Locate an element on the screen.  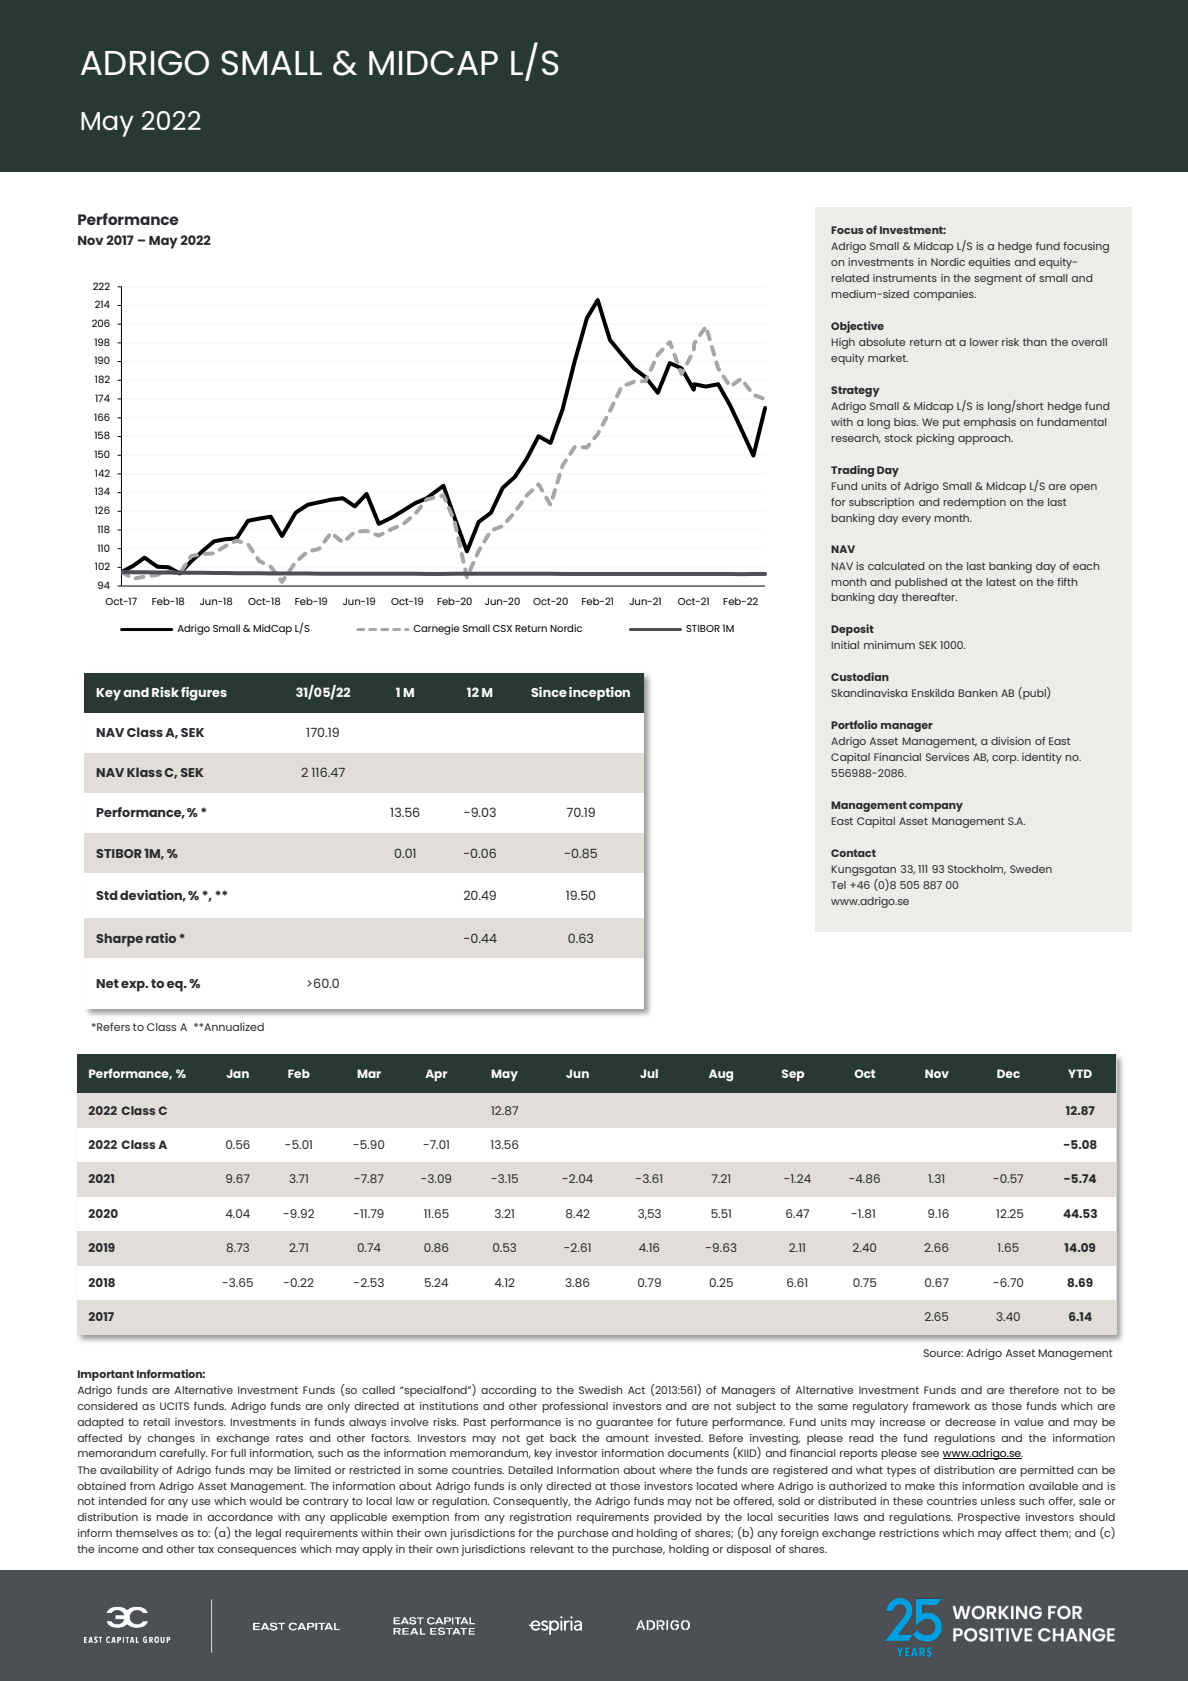
Tel is located at coordinates (838, 885).
